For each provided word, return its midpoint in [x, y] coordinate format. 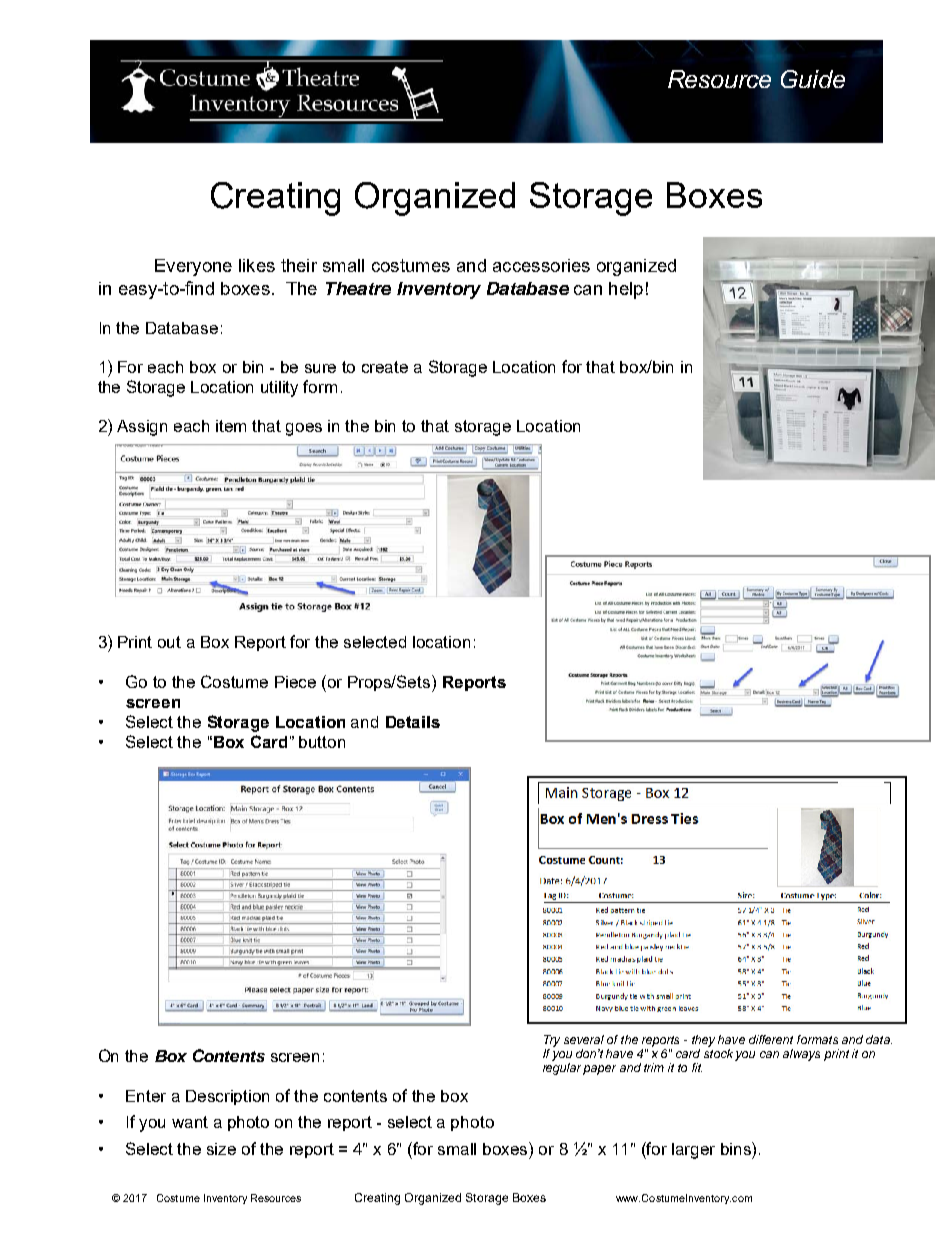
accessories [541, 265]
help [626, 290]
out [169, 642]
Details [413, 722]
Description [227, 1097]
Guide [813, 79]
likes [257, 265]
